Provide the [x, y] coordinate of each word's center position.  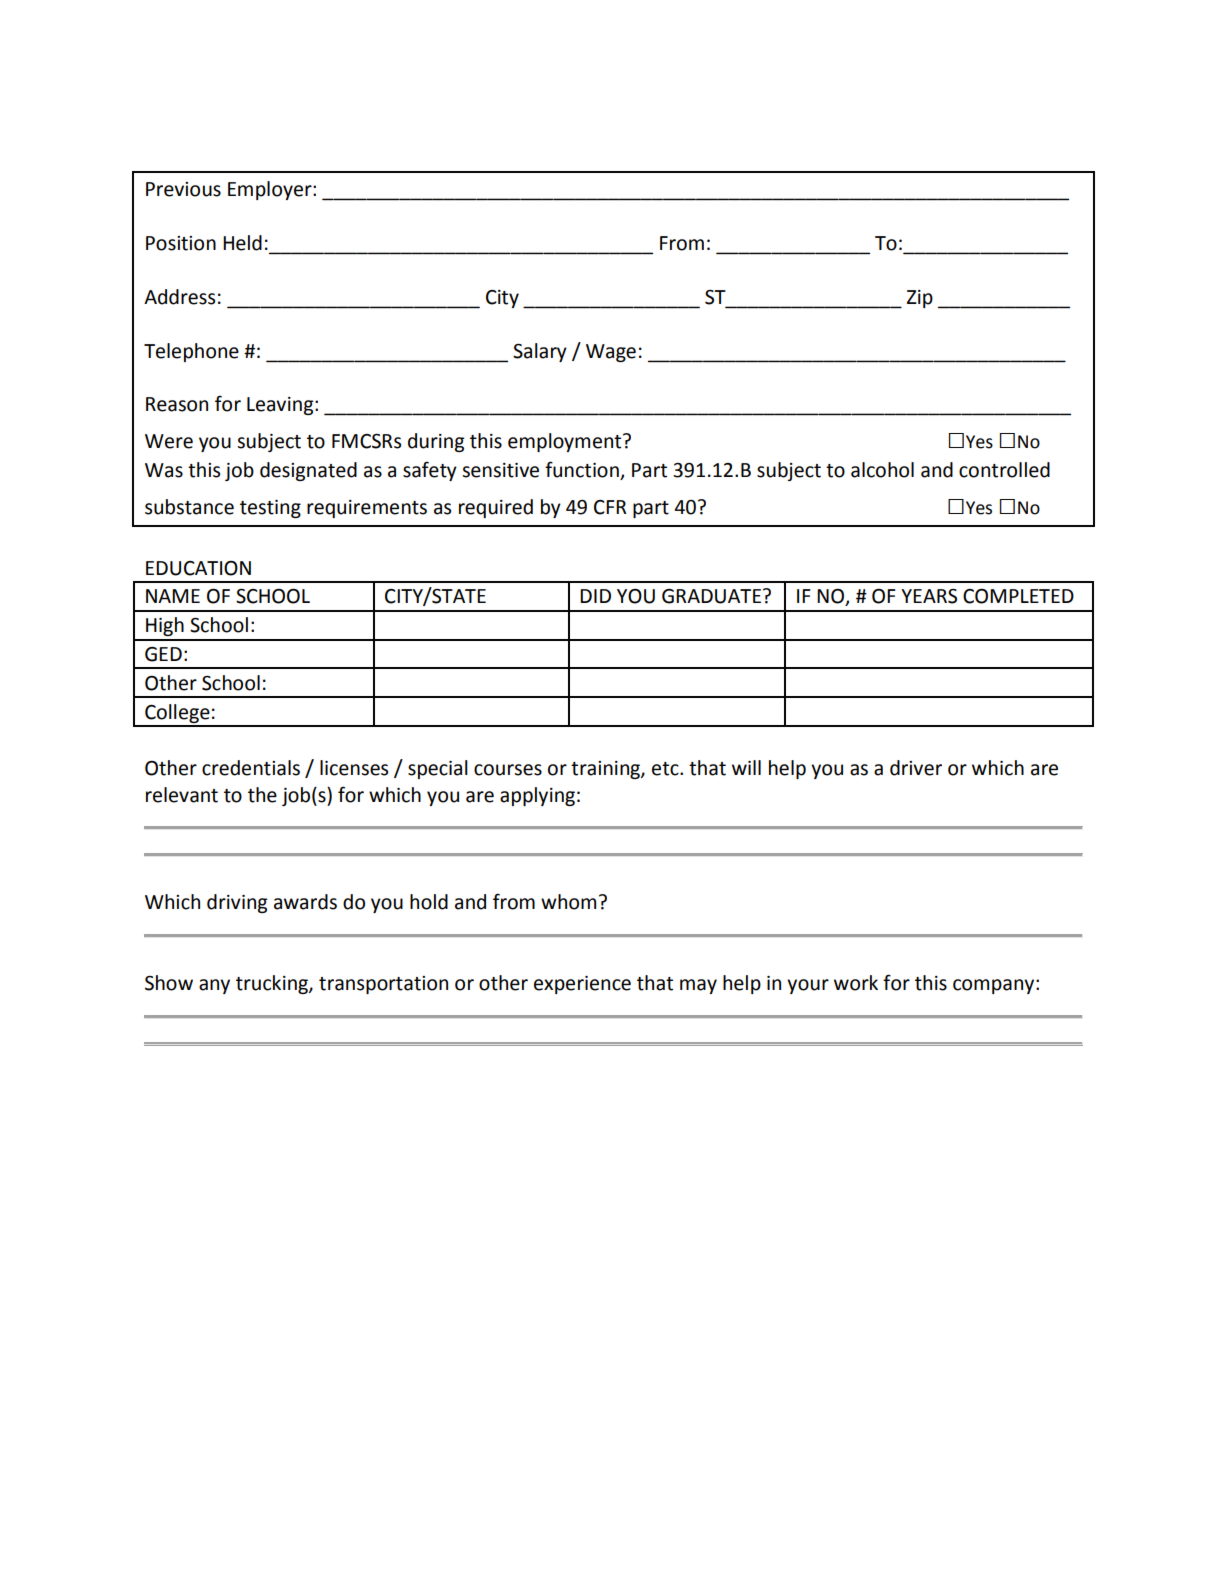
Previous [183, 189]
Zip [920, 299]
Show [169, 983]
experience [582, 985]
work [856, 983]
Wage [611, 353]
